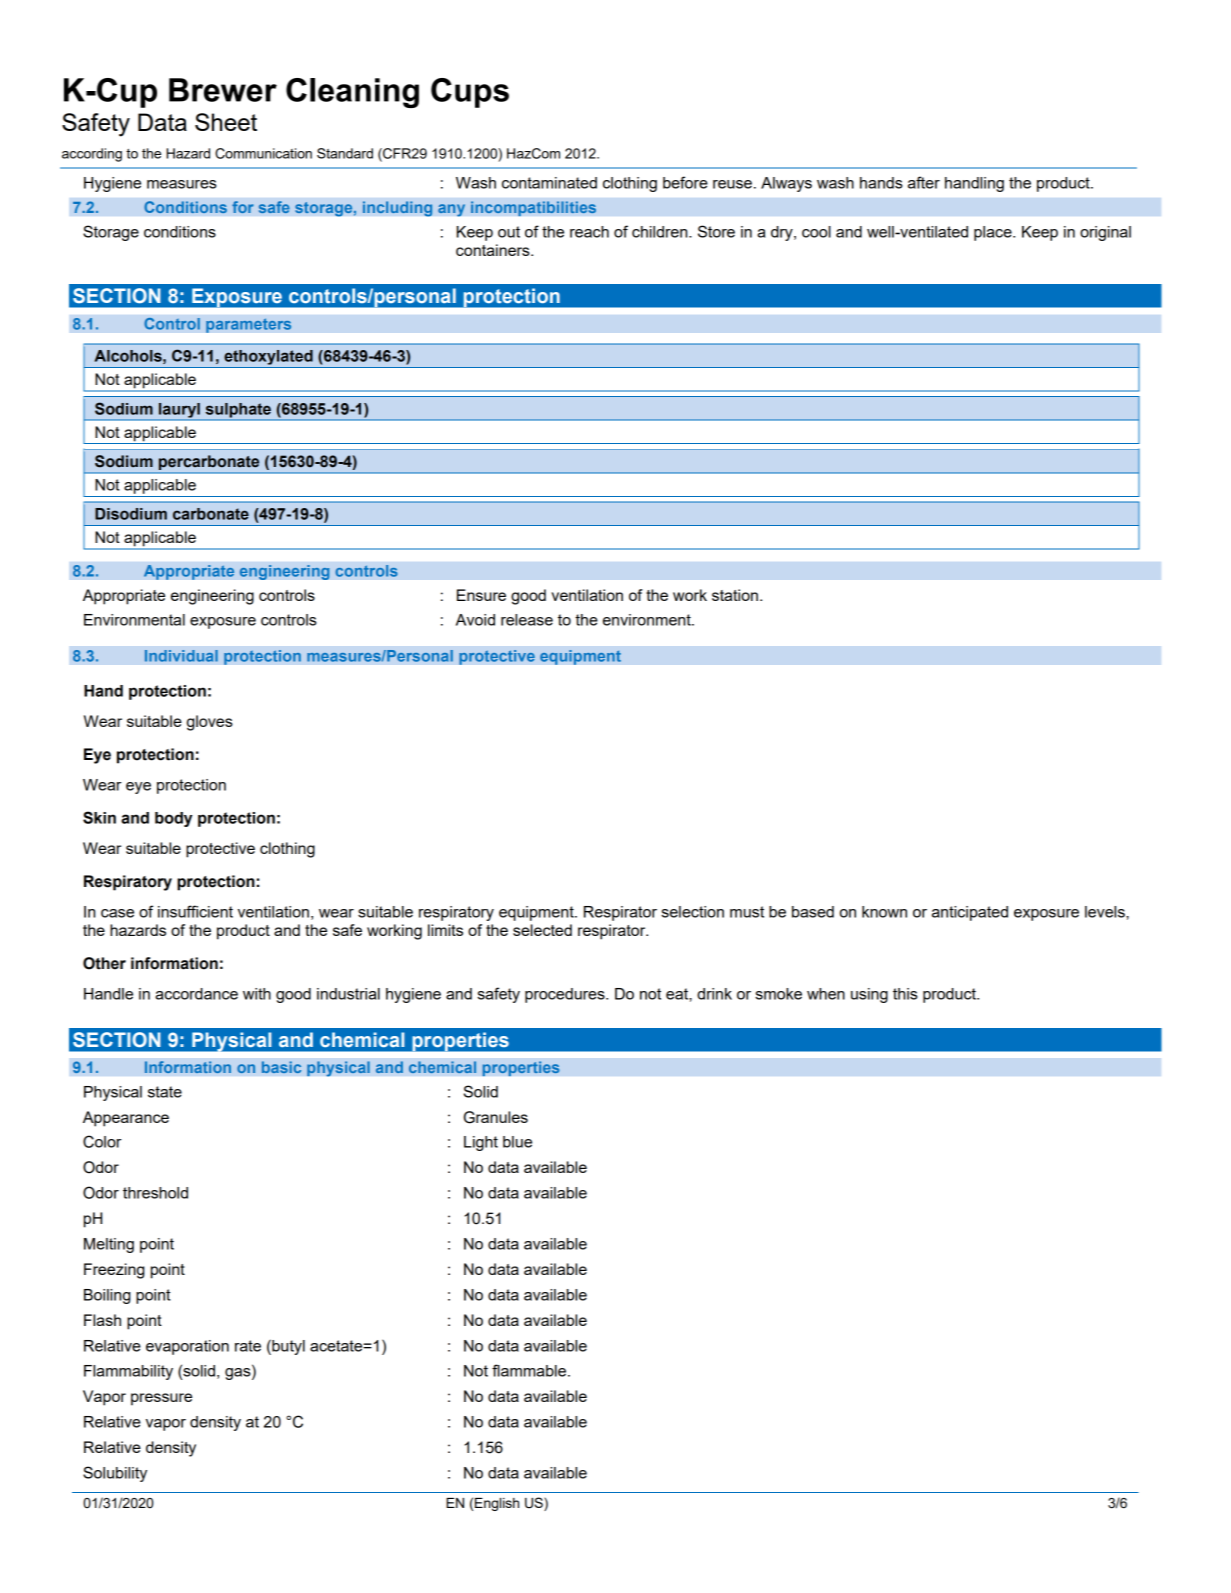  What do you see at coordinates (905, 994) in the screenshot?
I see `this` at bounding box center [905, 994].
